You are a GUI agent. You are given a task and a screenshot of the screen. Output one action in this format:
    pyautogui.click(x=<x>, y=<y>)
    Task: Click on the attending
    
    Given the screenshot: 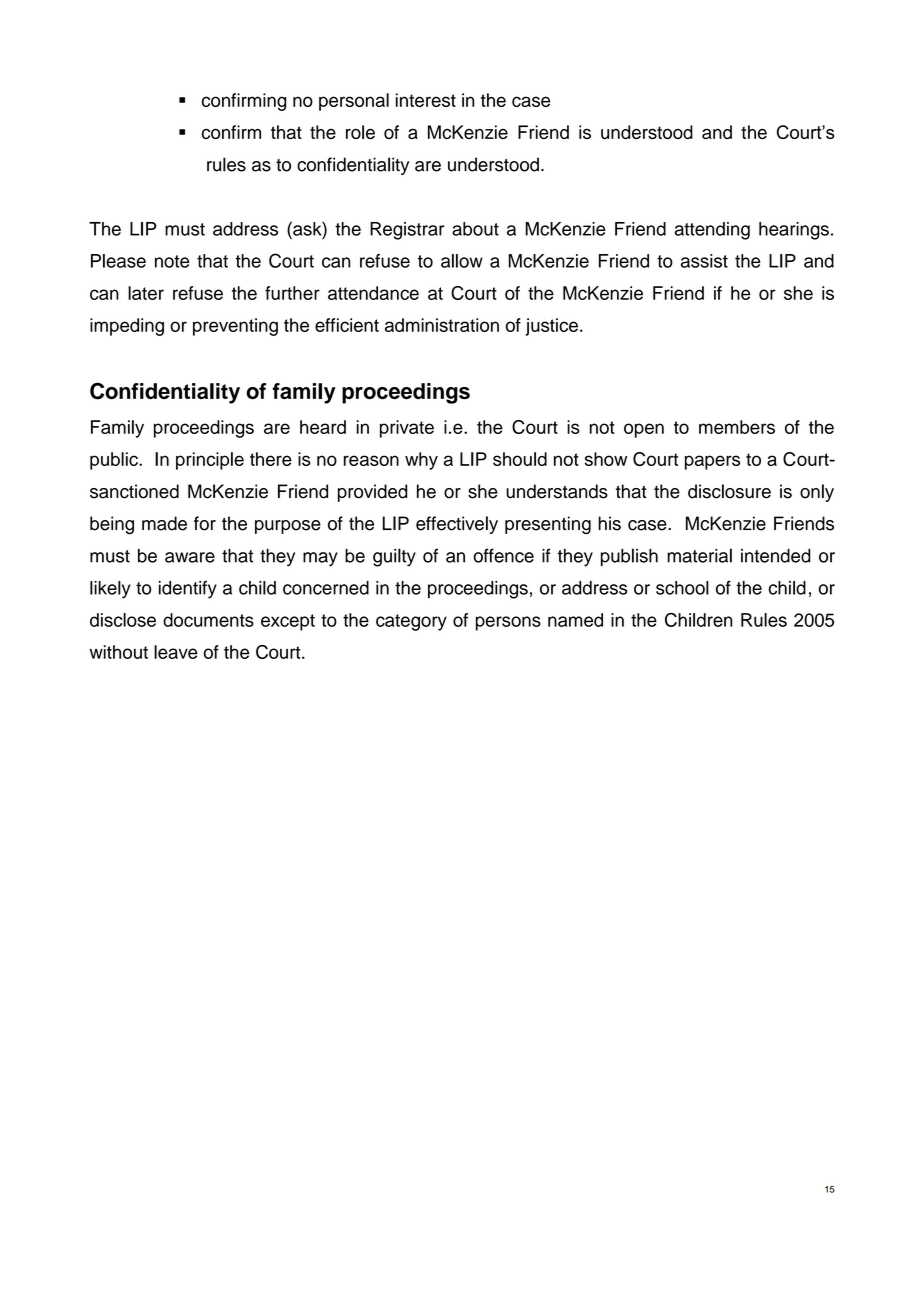 What is the action you would take?
    pyautogui.click(x=712, y=231)
